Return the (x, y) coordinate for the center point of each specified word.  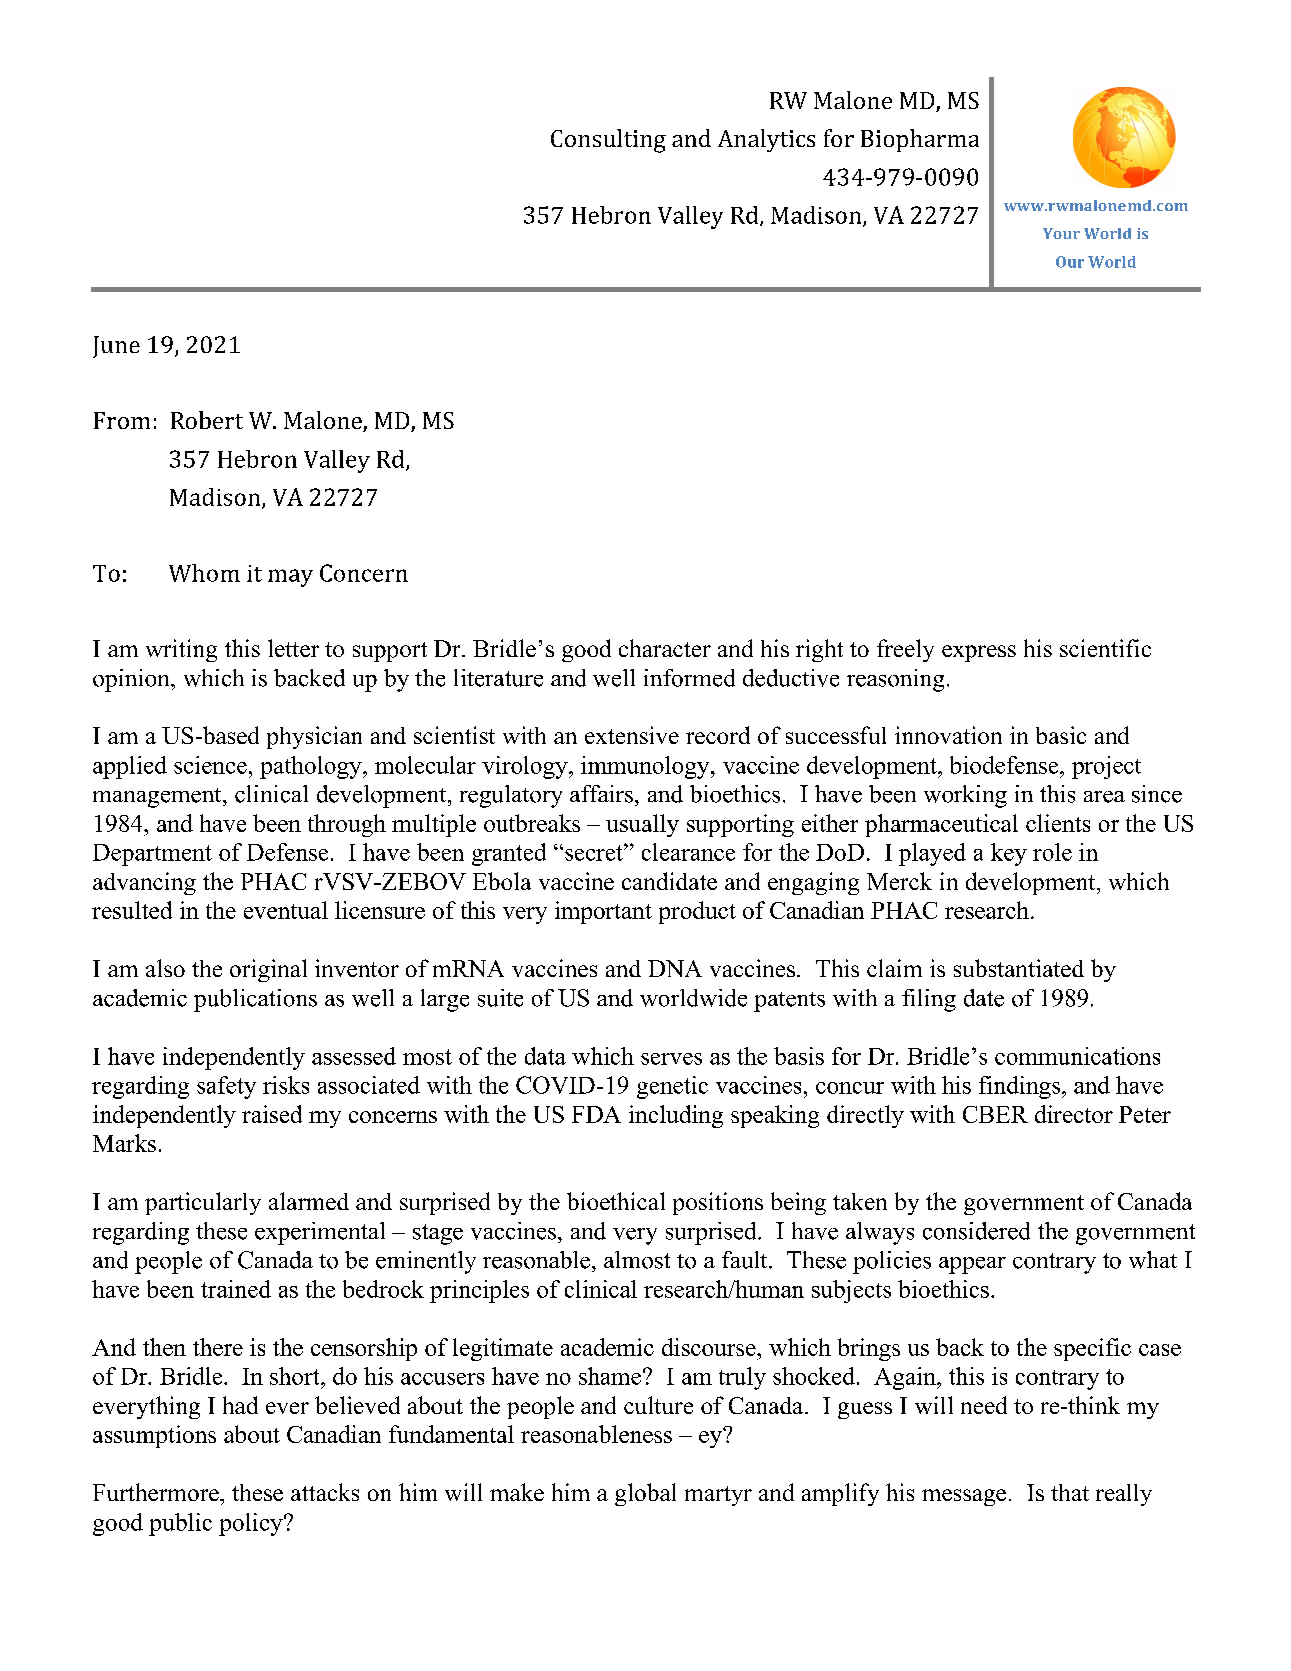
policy (252, 1524)
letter (293, 648)
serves (671, 1059)
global (645, 1494)
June (116, 347)
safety (226, 1087)
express (979, 653)
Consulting (608, 141)
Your (1061, 233)
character (665, 648)
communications (1077, 1056)
